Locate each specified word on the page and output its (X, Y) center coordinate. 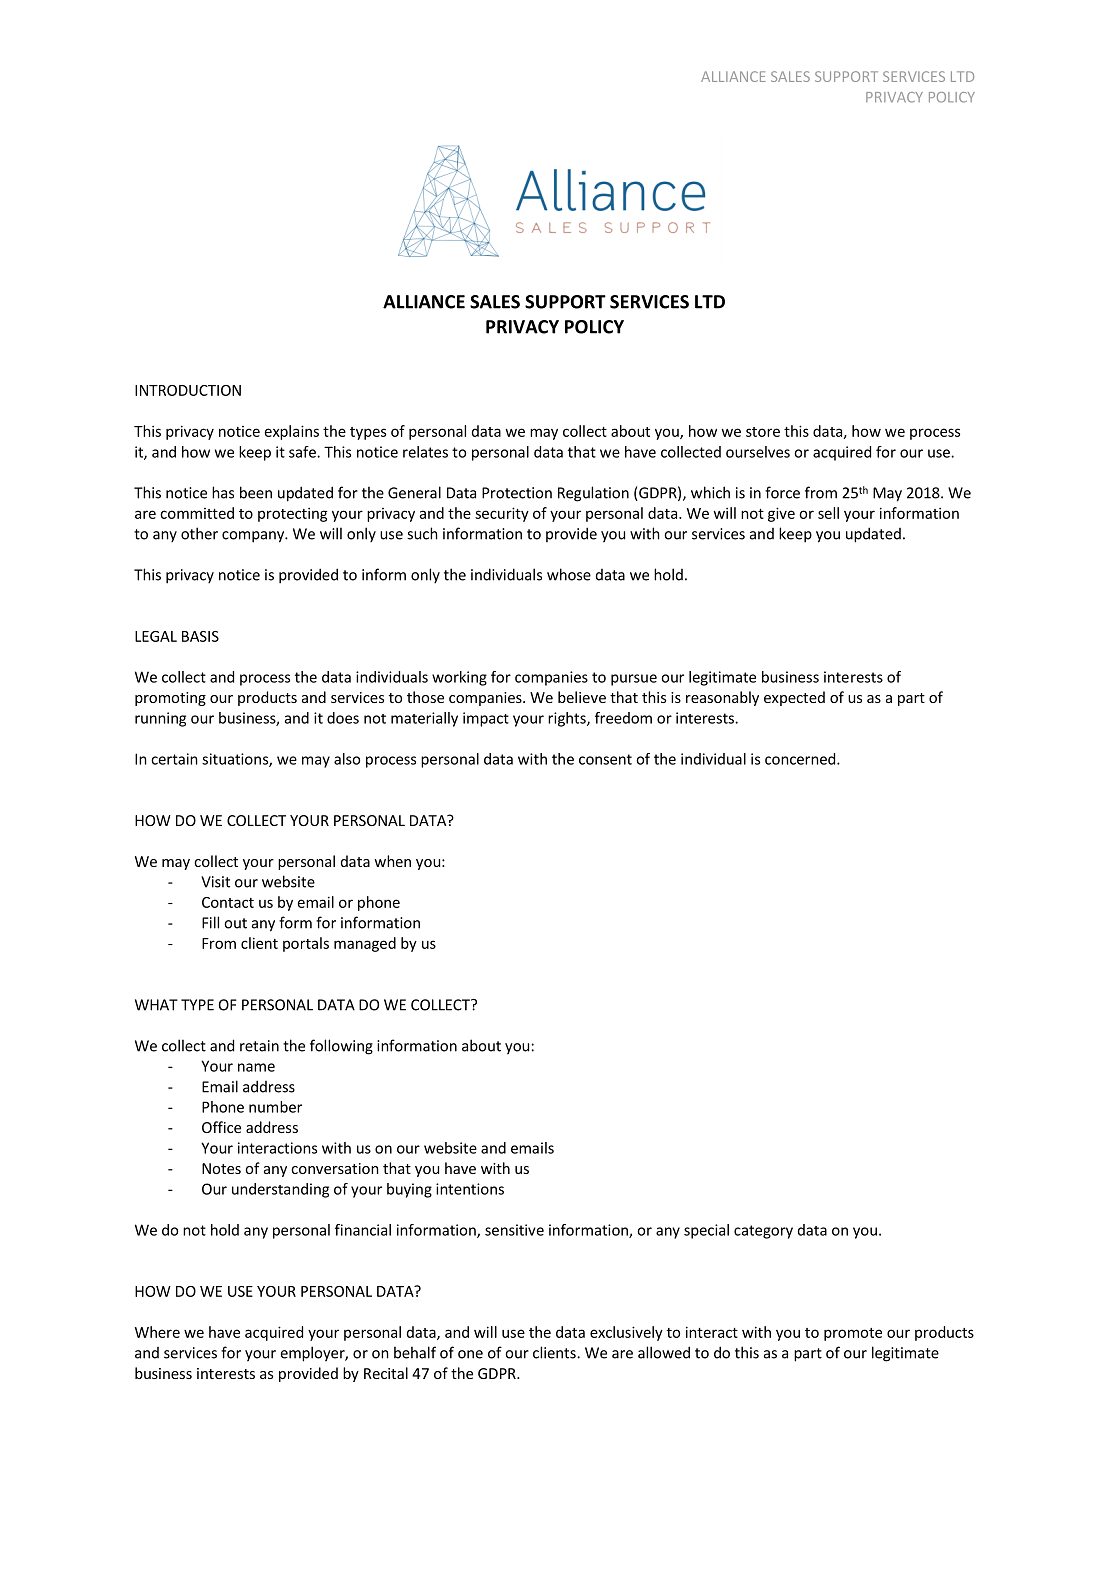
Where (157, 1332)
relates (425, 452)
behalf (415, 1352)
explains (292, 432)
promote (853, 1334)
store (763, 432)
